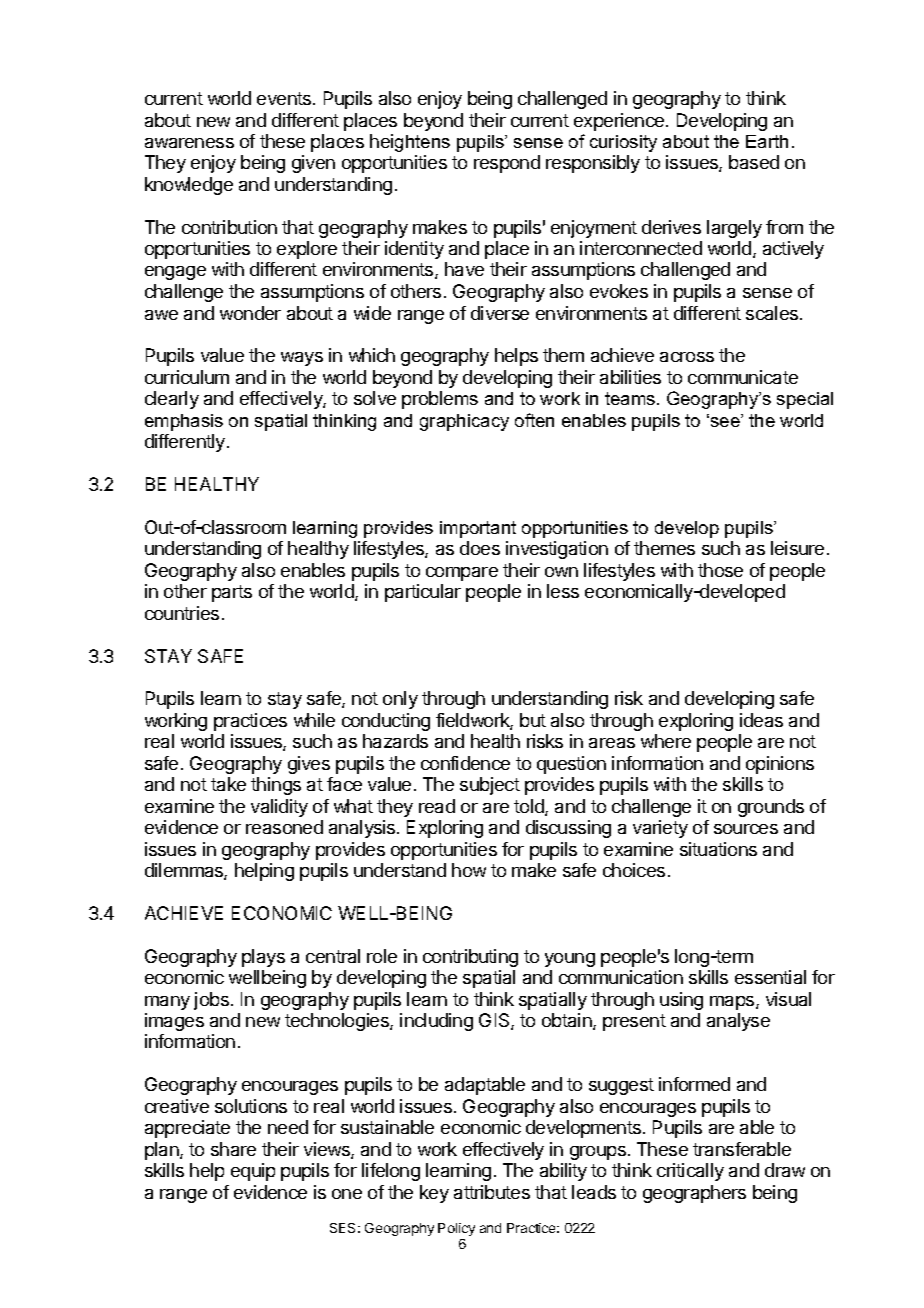 The image size is (924, 1308). What do you see at coordinates (469, 870) in the image?
I see `how` at bounding box center [469, 870].
